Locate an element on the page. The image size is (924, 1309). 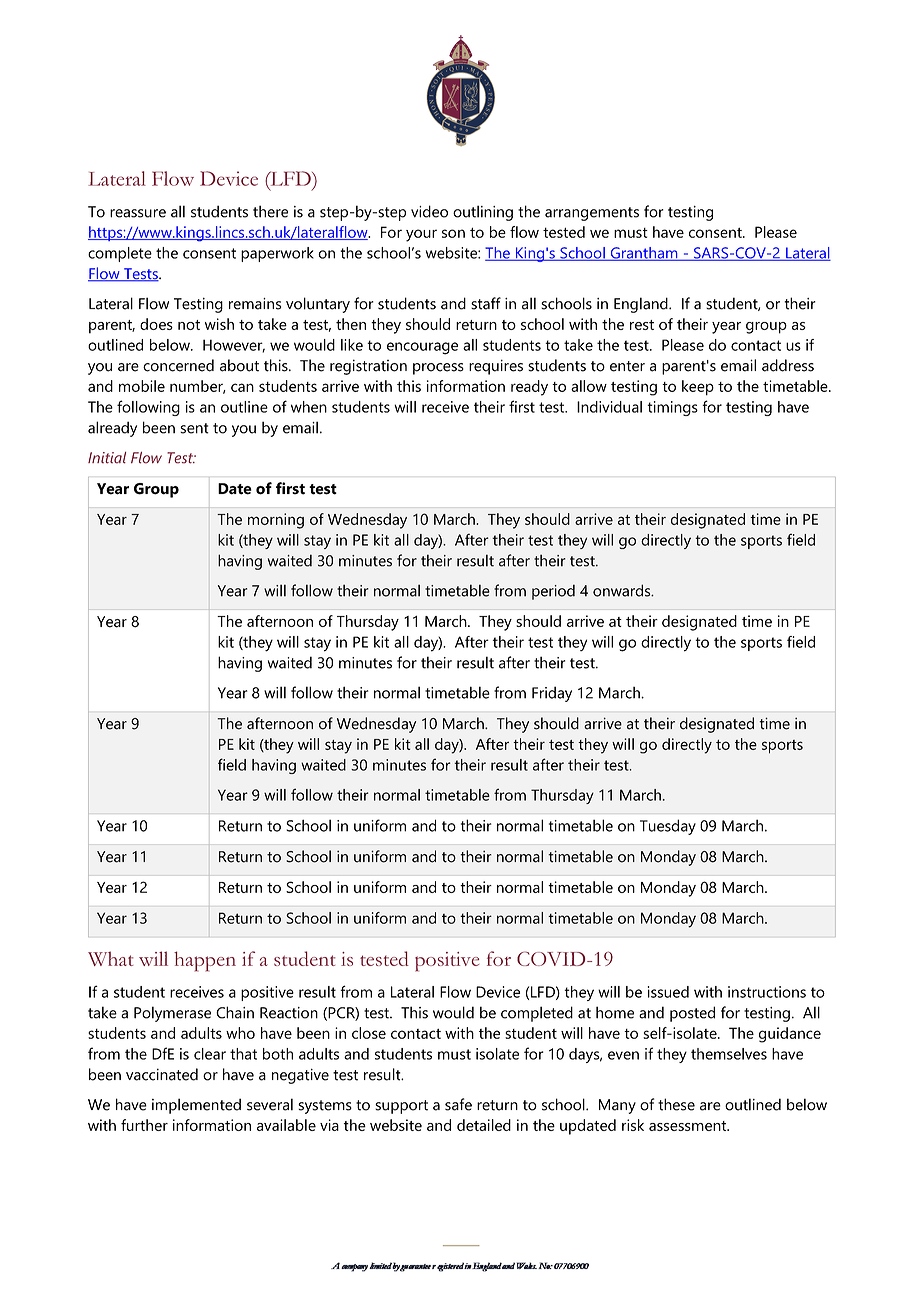
these is located at coordinates (676, 1104).
